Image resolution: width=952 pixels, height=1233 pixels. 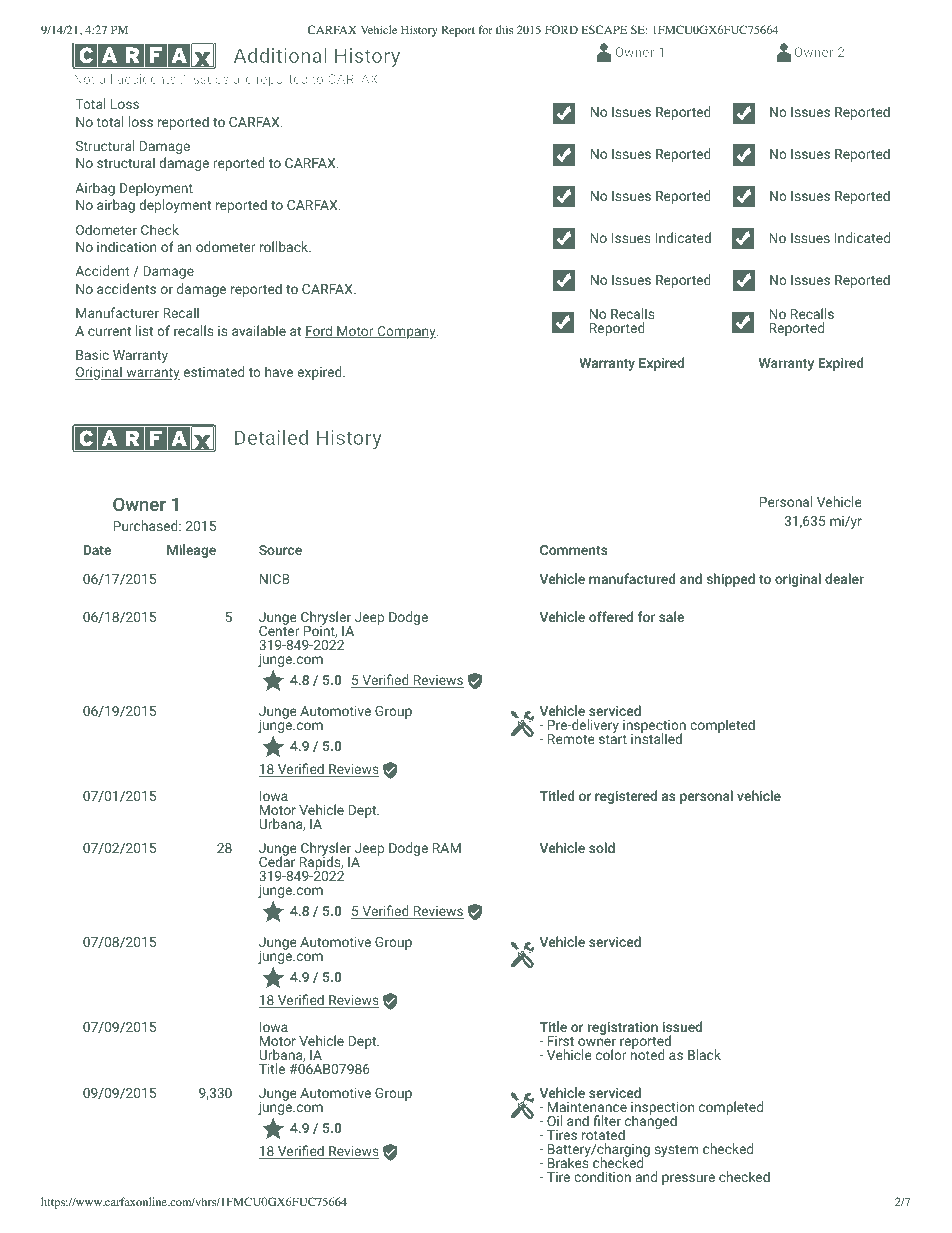 I want to click on Oil, so click(x=554, y=1120).
